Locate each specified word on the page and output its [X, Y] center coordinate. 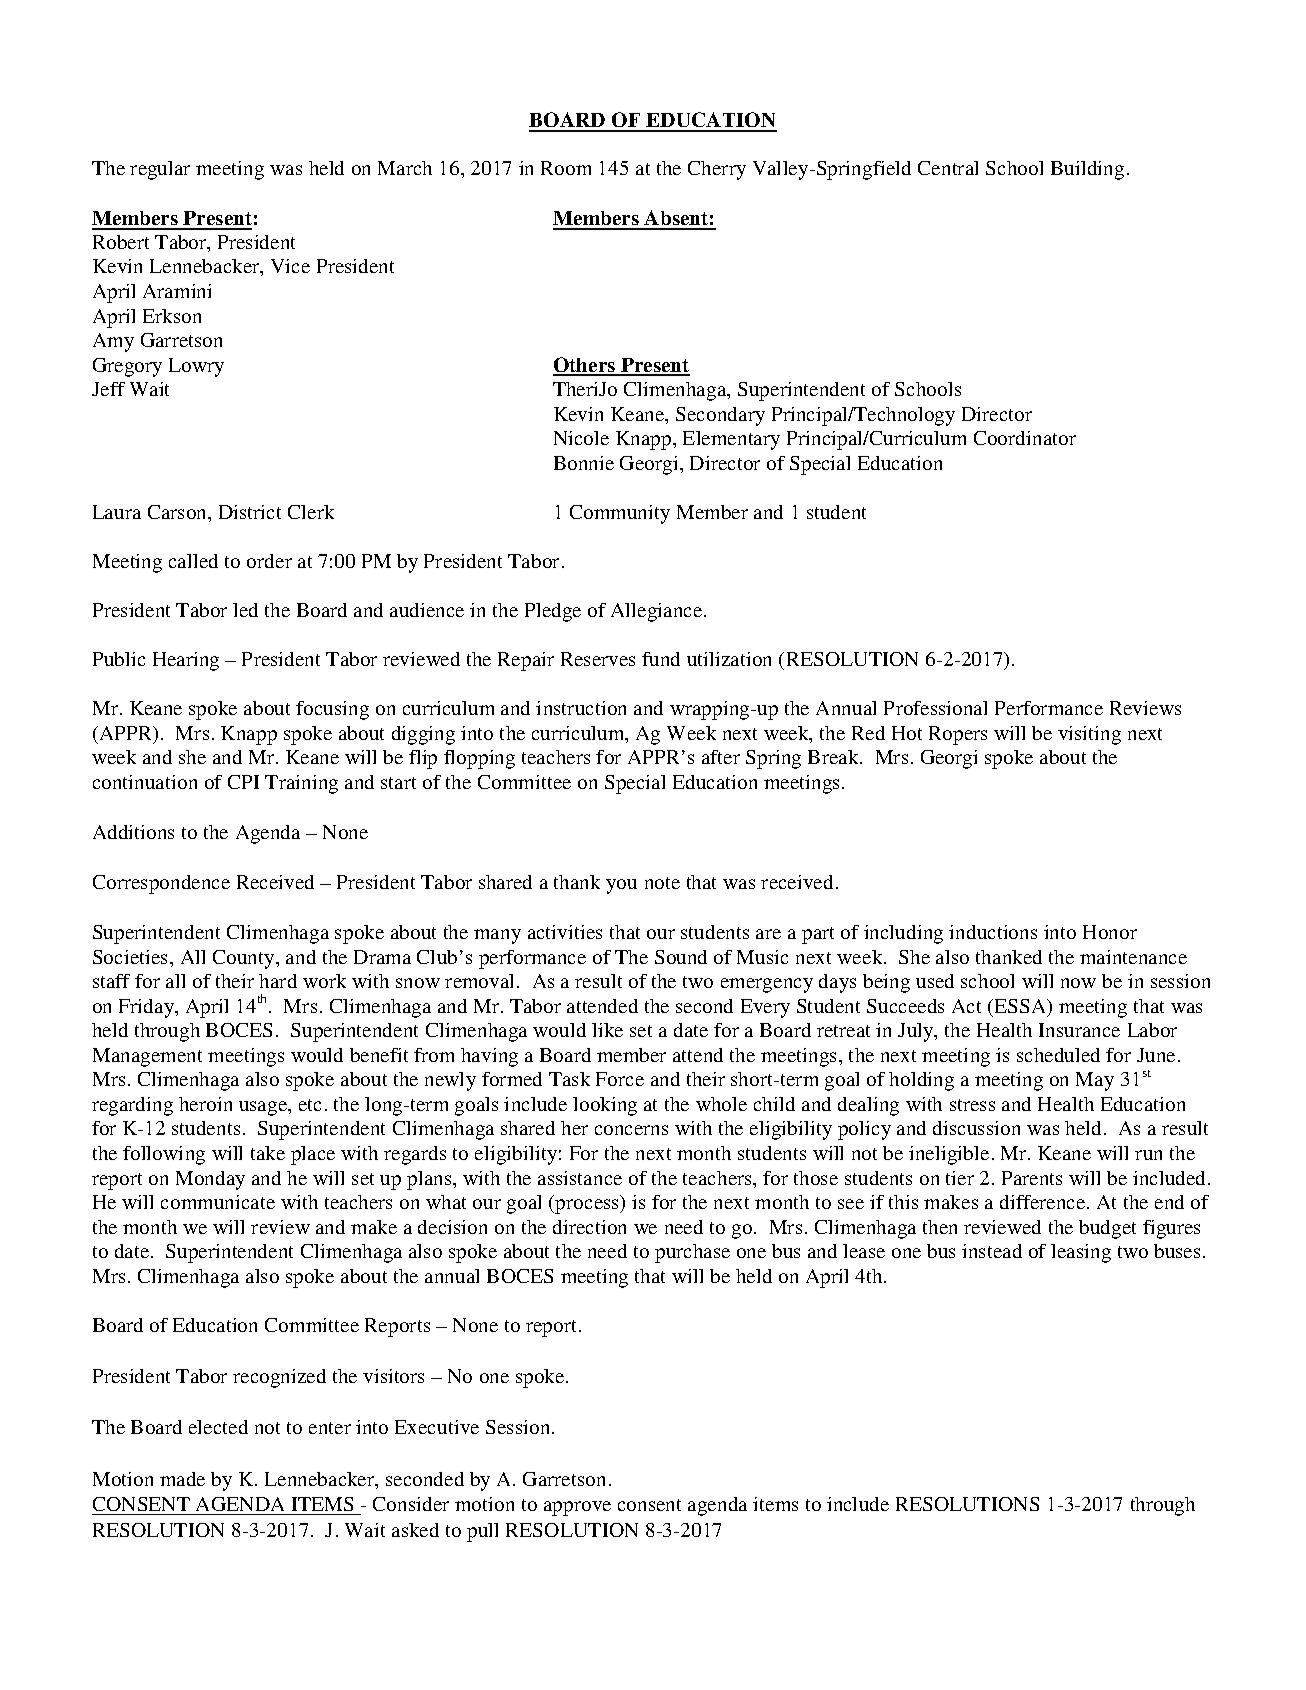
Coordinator [1025, 438]
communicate [218, 1202]
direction [589, 1227]
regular [160, 170]
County [245, 959]
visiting [1089, 735]
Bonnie [584, 463]
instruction [581, 708]
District [250, 512]
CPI [243, 782]
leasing [1081, 1253]
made [182, 1479]
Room [566, 168]
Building [1087, 170]
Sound [681, 957]
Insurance [1079, 1030]
